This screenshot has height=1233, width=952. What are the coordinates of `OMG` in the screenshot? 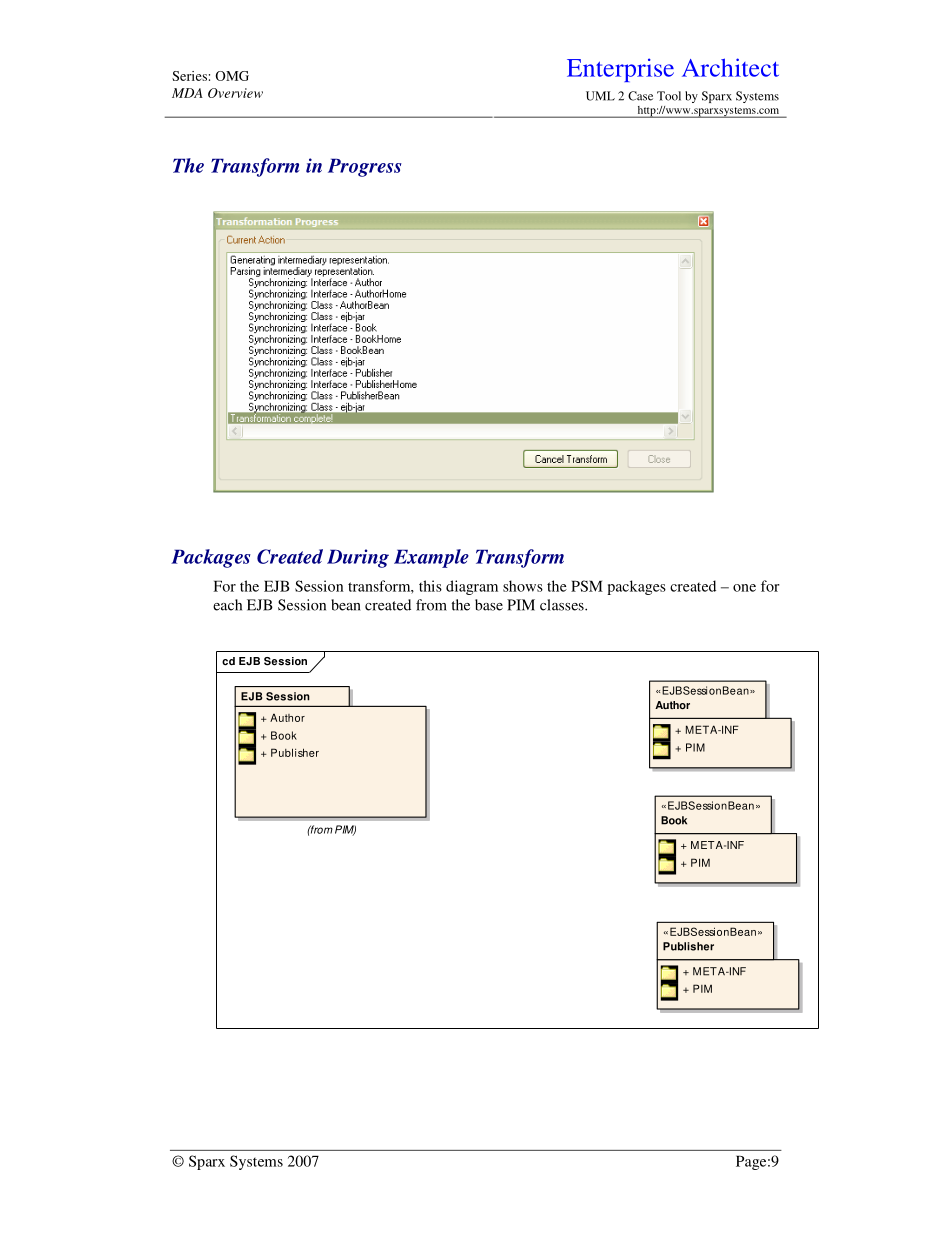 It's located at (232, 76).
